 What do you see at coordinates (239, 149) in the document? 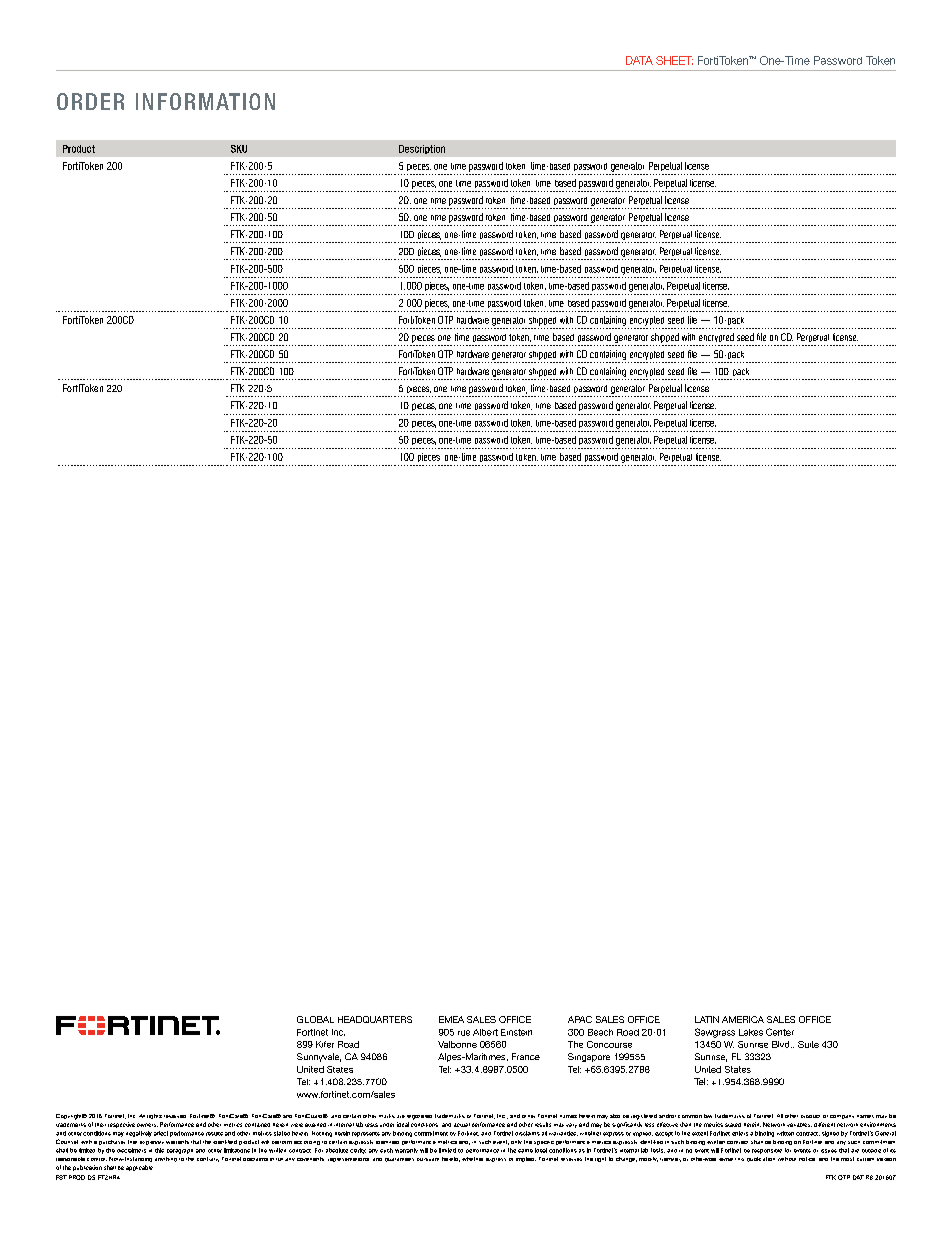
I see `SKU` at bounding box center [239, 149].
